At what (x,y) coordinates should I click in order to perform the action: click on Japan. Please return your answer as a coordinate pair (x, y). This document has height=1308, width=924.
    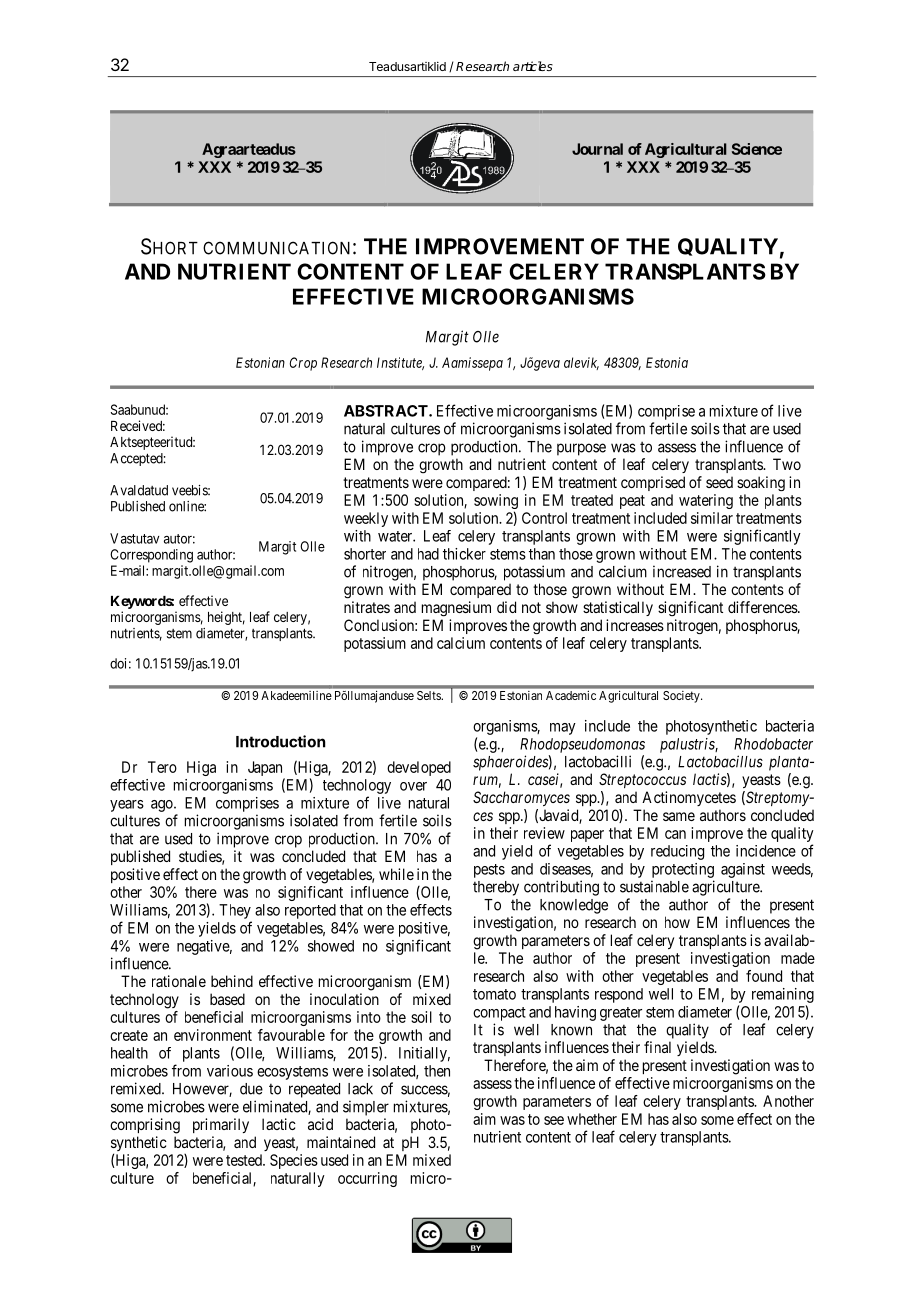
    Looking at the image, I should click on (266, 770).
